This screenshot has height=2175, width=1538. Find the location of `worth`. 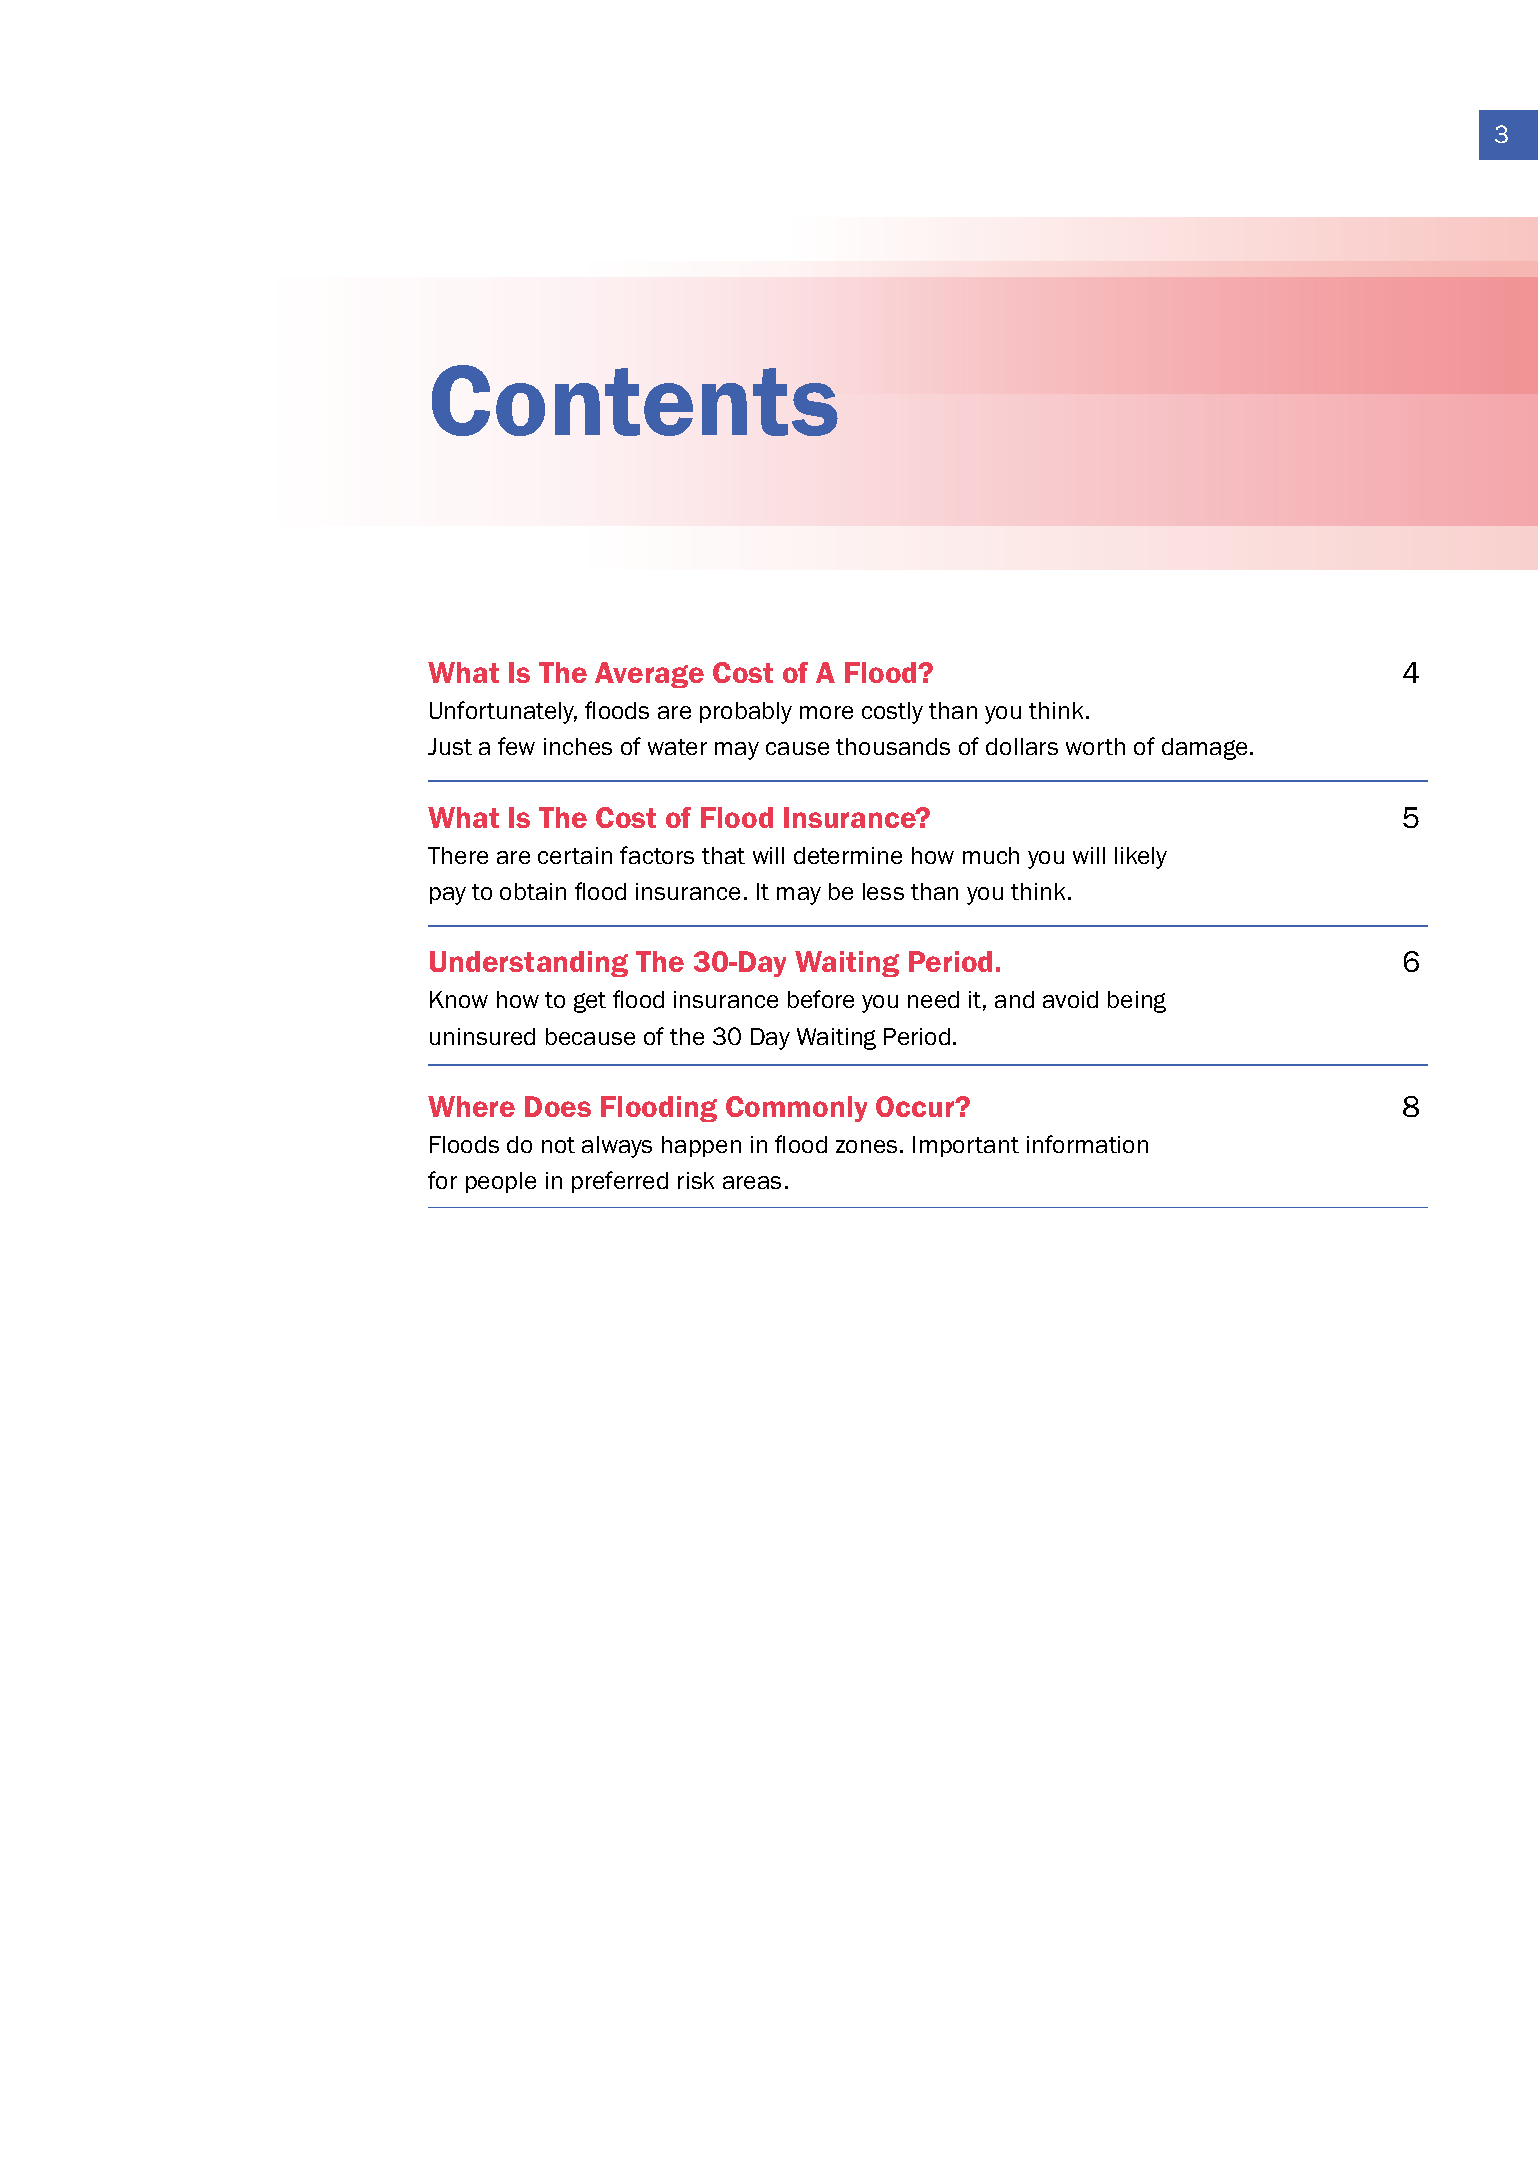

worth is located at coordinates (1095, 746).
